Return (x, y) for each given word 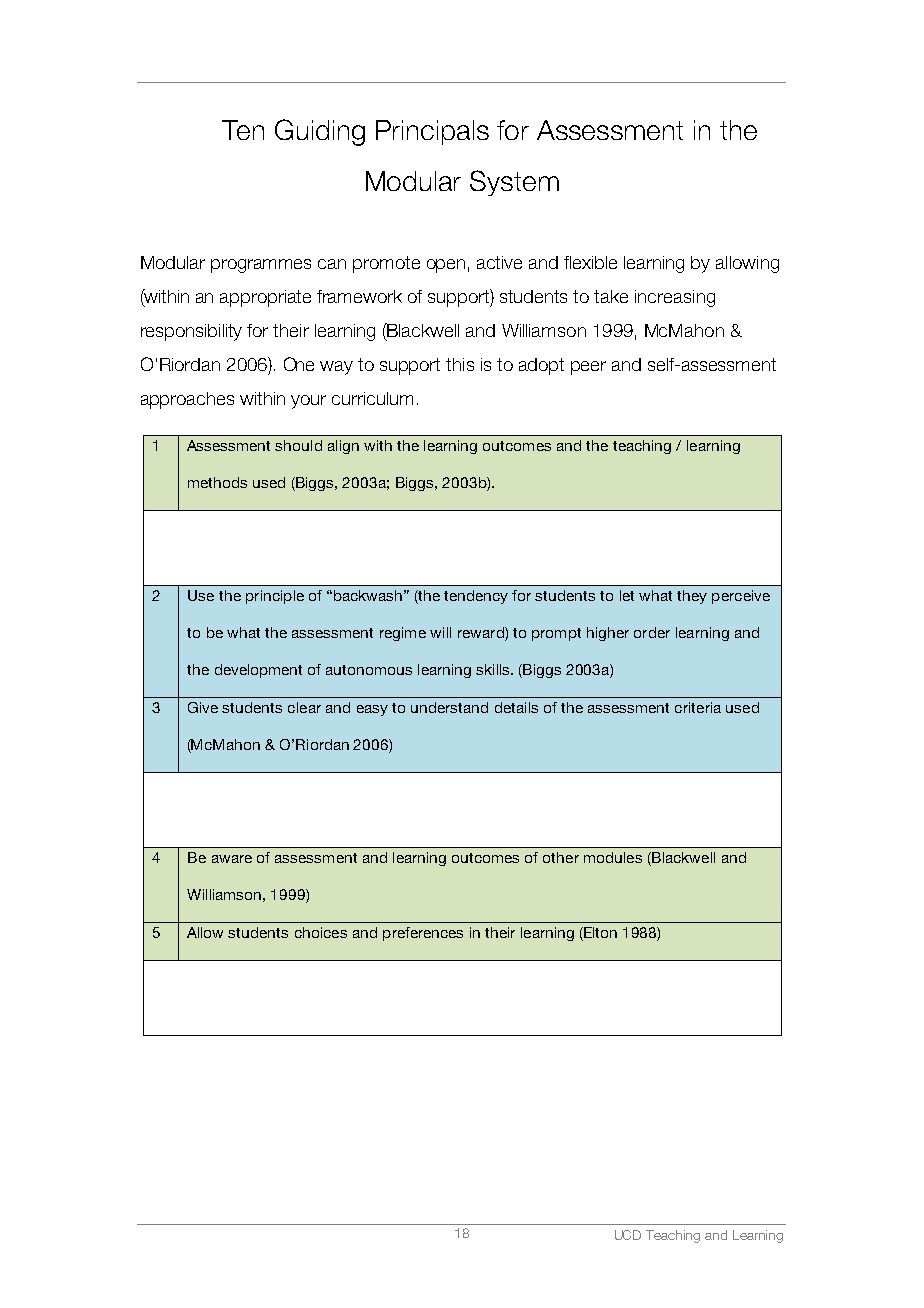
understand (449, 707)
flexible (590, 262)
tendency (476, 597)
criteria (698, 707)
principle (275, 597)
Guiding (320, 132)
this (460, 364)
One (299, 364)
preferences (423, 934)
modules (613, 857)
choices (321, 932)
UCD (628, 1235)
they (692, 597)
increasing (675, 298)
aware (232, 859)
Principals (432, 132)
